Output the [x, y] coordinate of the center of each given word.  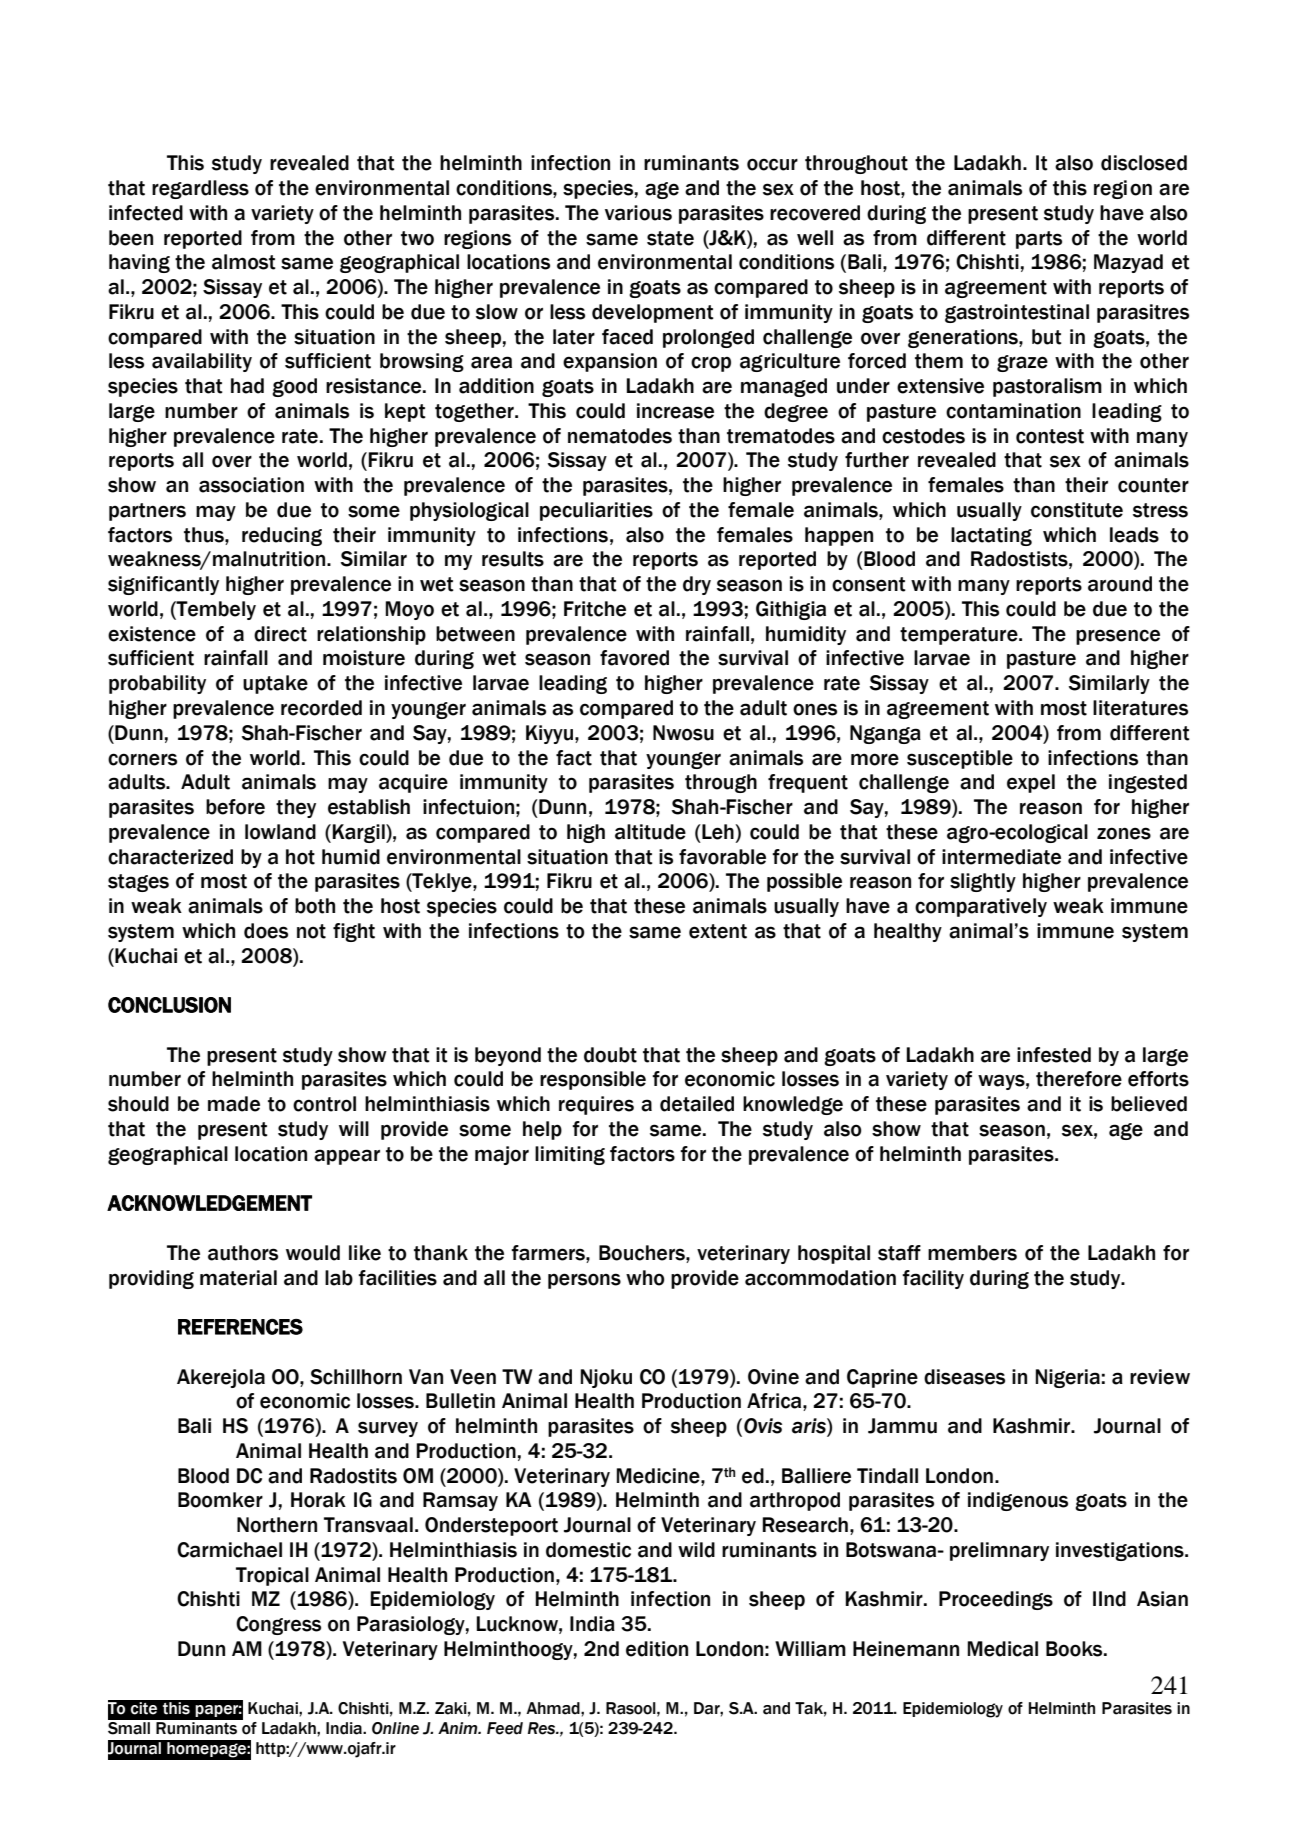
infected [146, 213]
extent [718, 931]
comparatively [981, 907]
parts [1039, 240]
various [638, 213]
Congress [278, 1625]
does [266, 931]
